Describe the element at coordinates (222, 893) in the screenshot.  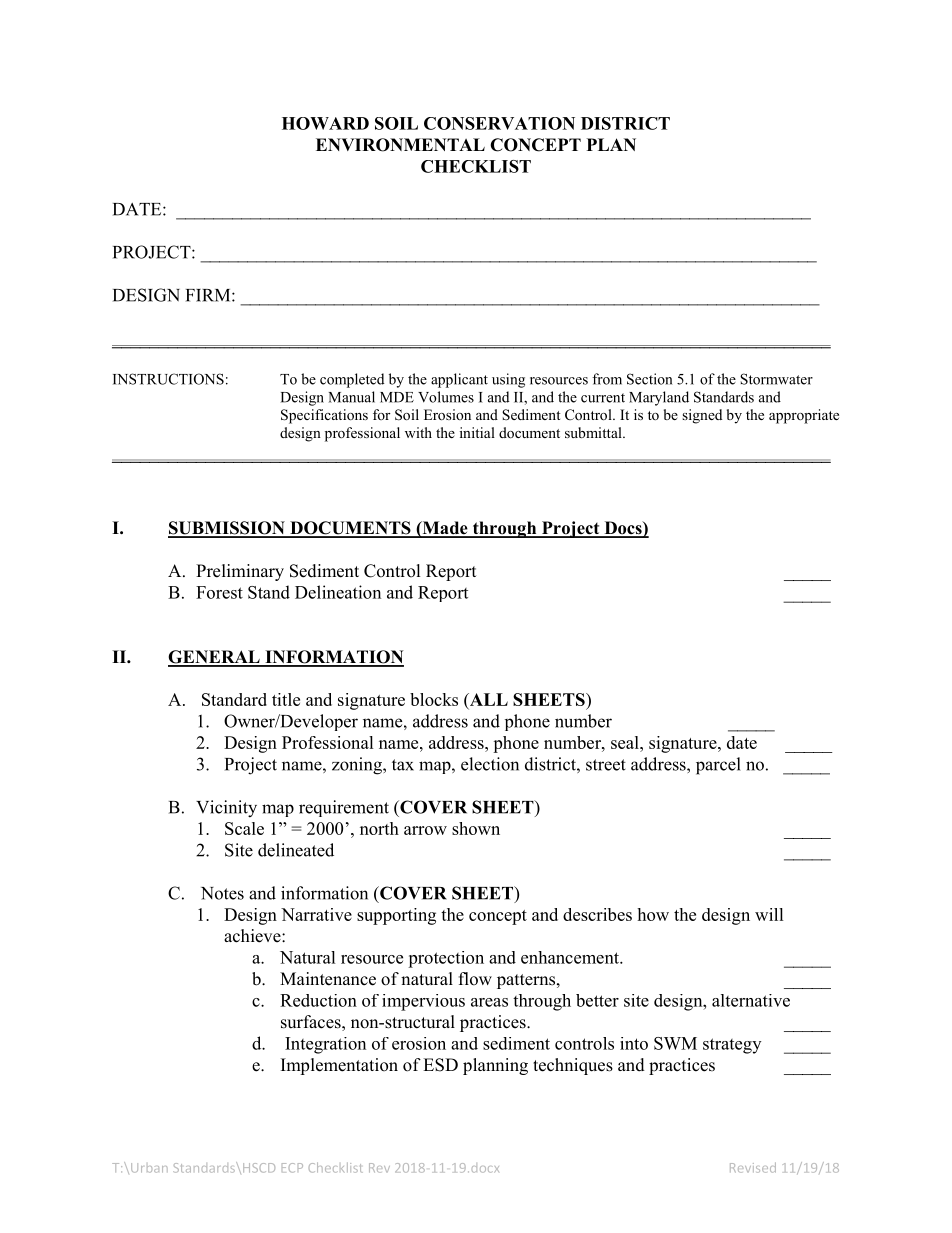
I see `Notes` at that location.
